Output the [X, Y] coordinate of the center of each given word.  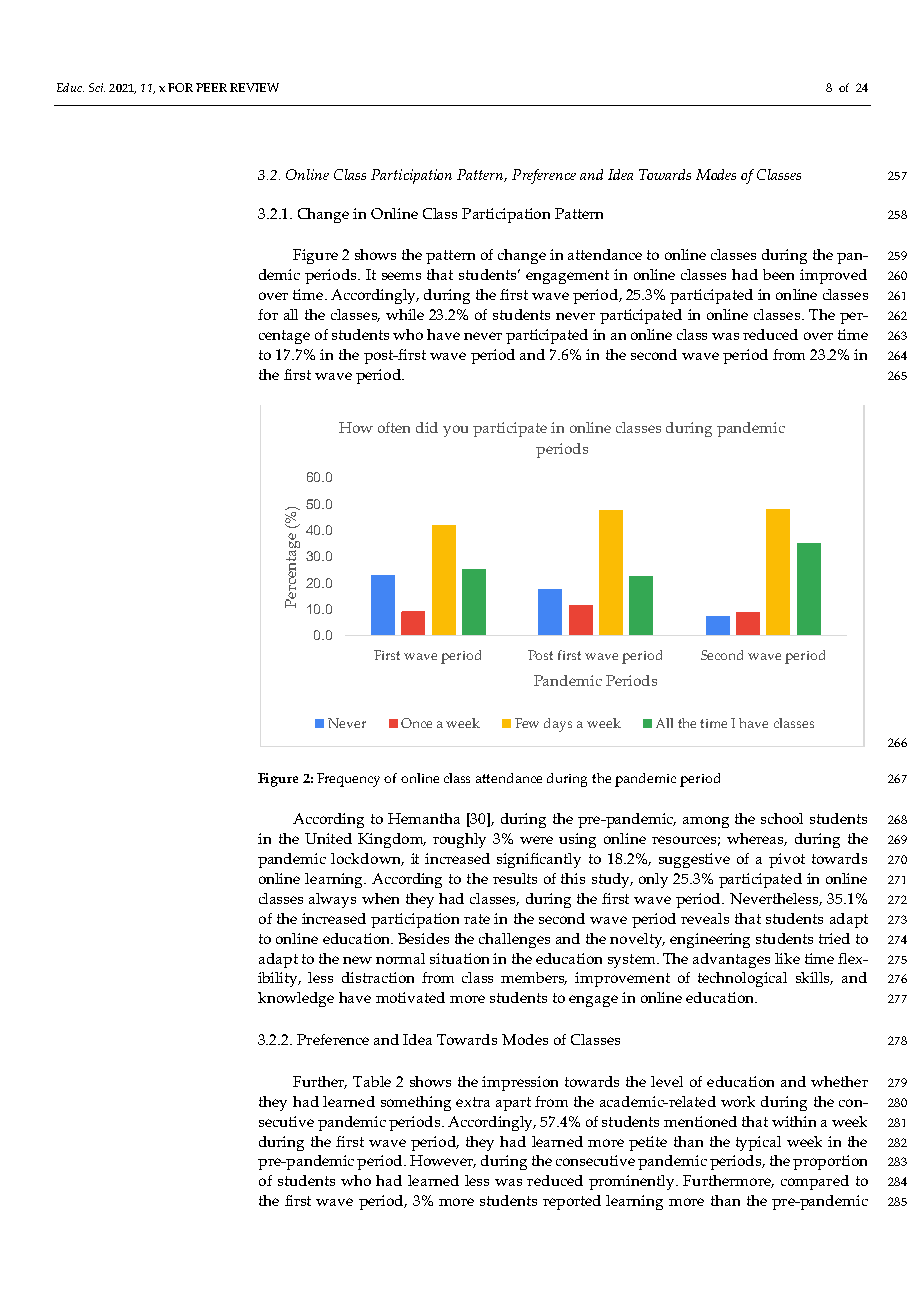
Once [416, 723]
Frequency [348, 780]
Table [372, 1081]
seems [401, 276]
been [778, 274]
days [558, 725]
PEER [211, 87]
